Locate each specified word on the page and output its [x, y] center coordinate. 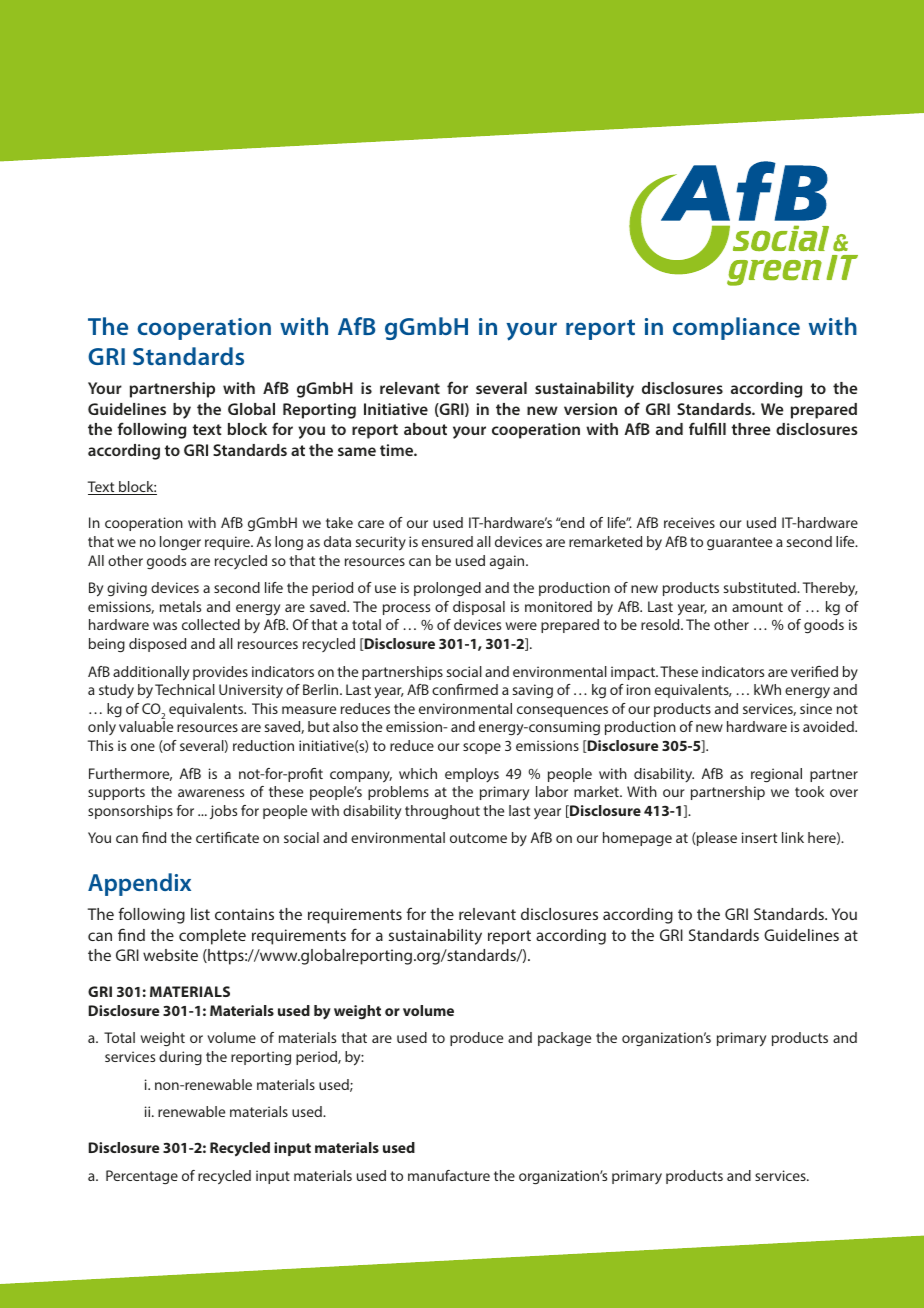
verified [814, 671]
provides [220, 673]
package [564, 1039]
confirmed [465, 689]
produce [476, 1039]
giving [127, 589]
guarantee [739, 543]
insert [759, 837]
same [357, 451]
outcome [478, 838]
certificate [227, 837]
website [170, 955]
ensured [447, 541]
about [425, 429]
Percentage [142, 1177]
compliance [736, 328]
